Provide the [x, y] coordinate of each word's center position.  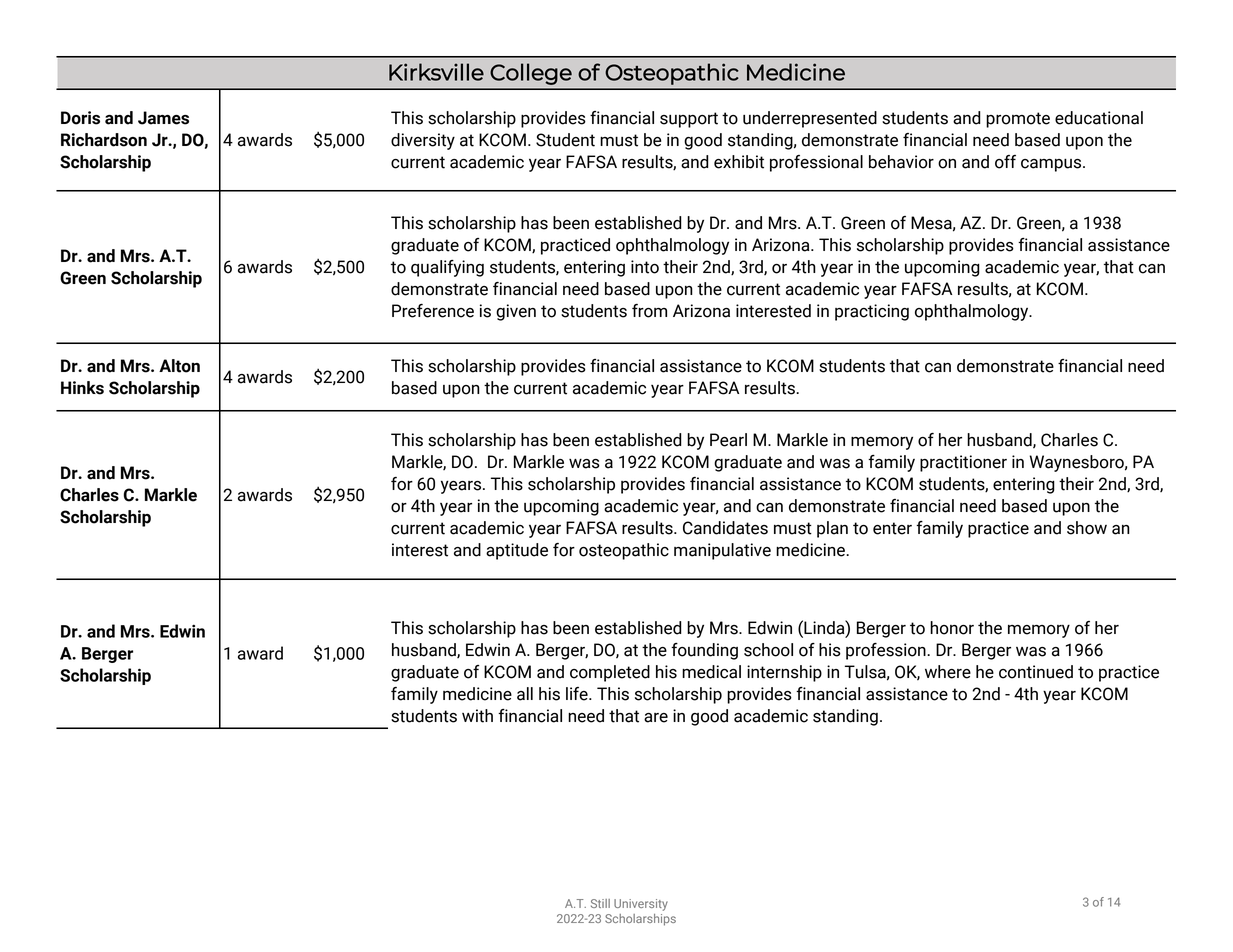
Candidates [725, 528]
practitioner [963, 463]
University [641, 905]
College [531, 74]
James [163, 118]
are [656, 718]
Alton [179, 366]
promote [1018, 120]
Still [600, 903]
